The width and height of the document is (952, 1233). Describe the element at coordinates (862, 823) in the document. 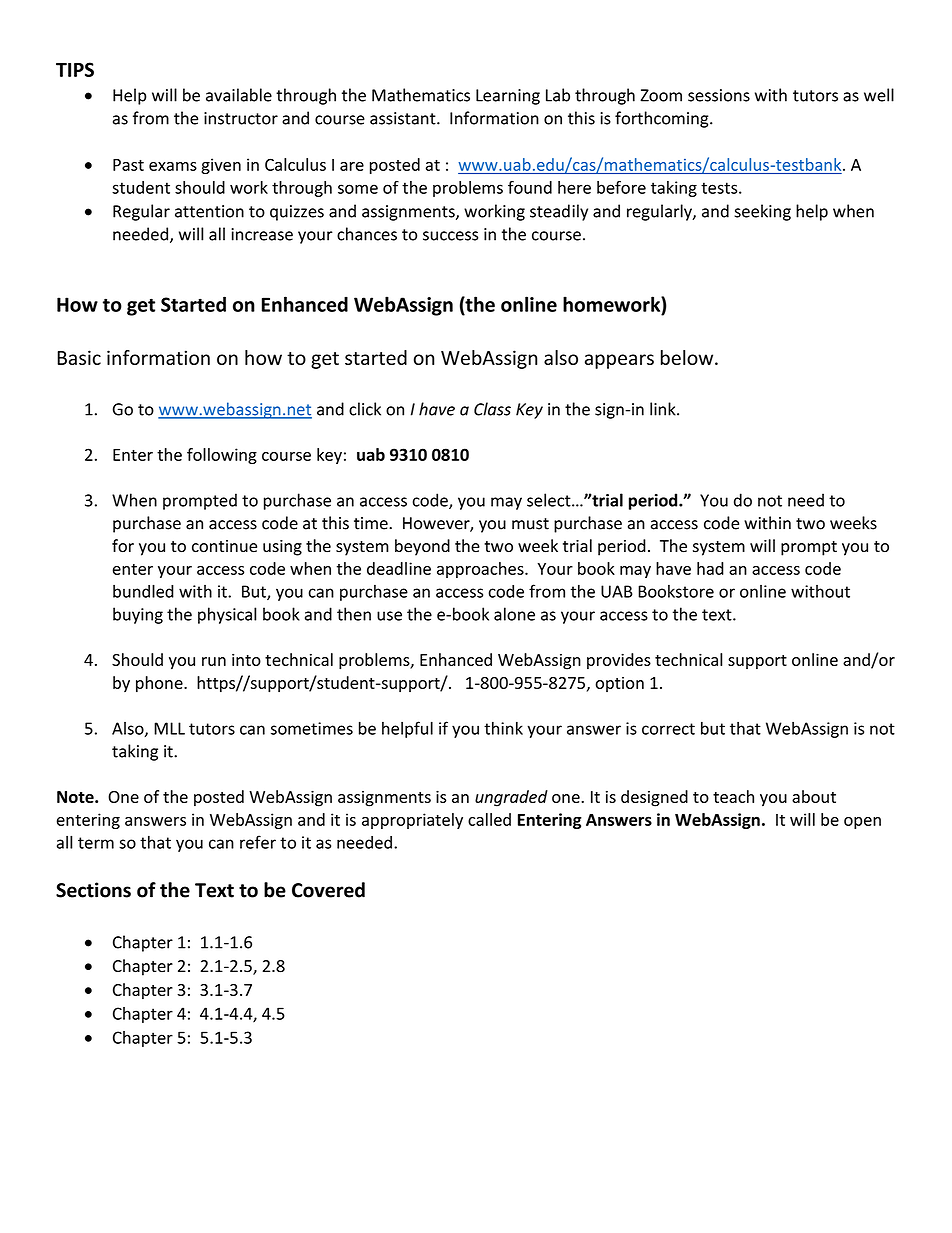

I see `open` at that location.
